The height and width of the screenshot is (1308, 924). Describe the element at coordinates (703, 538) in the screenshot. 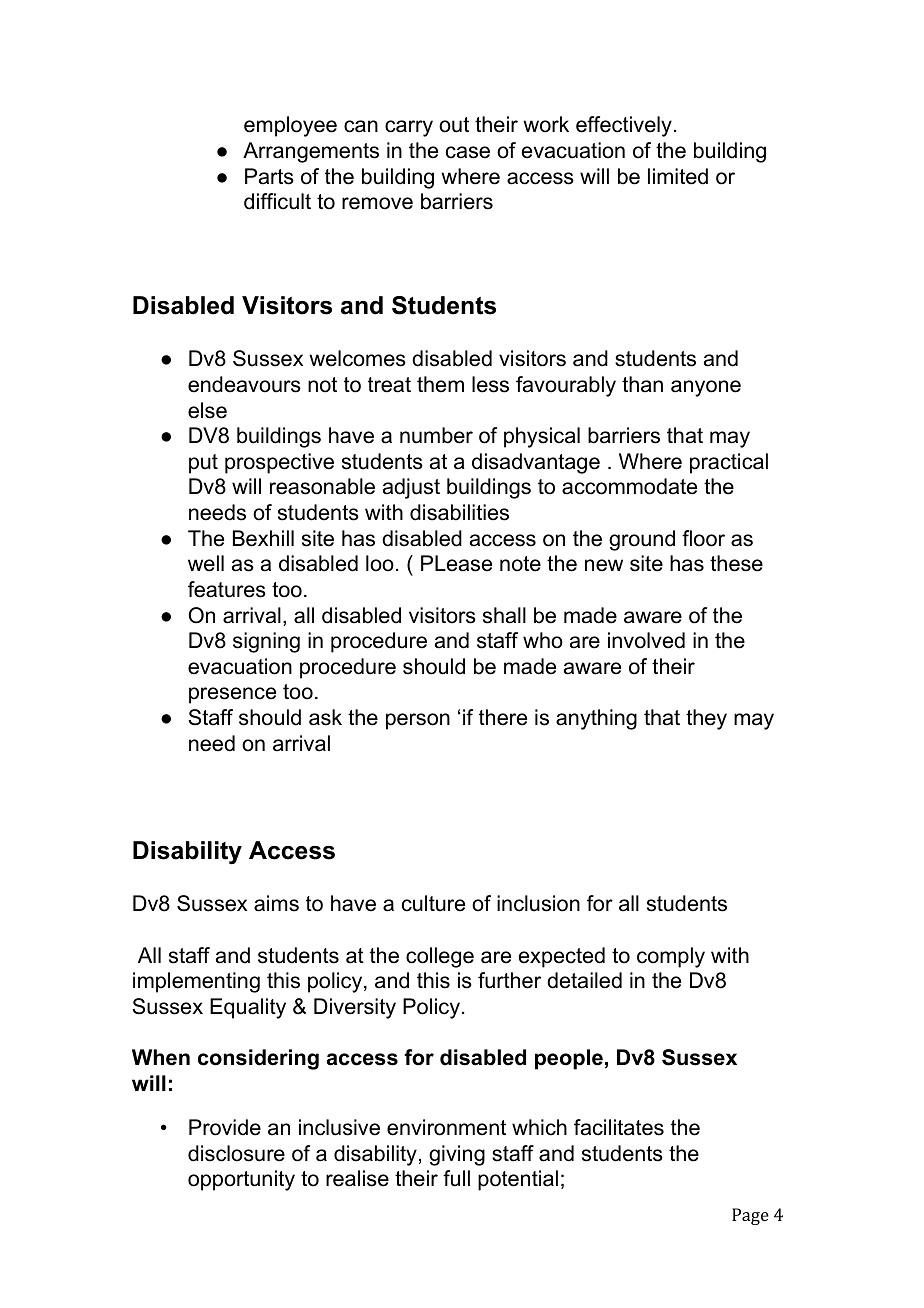

I see `floor` at that location.
